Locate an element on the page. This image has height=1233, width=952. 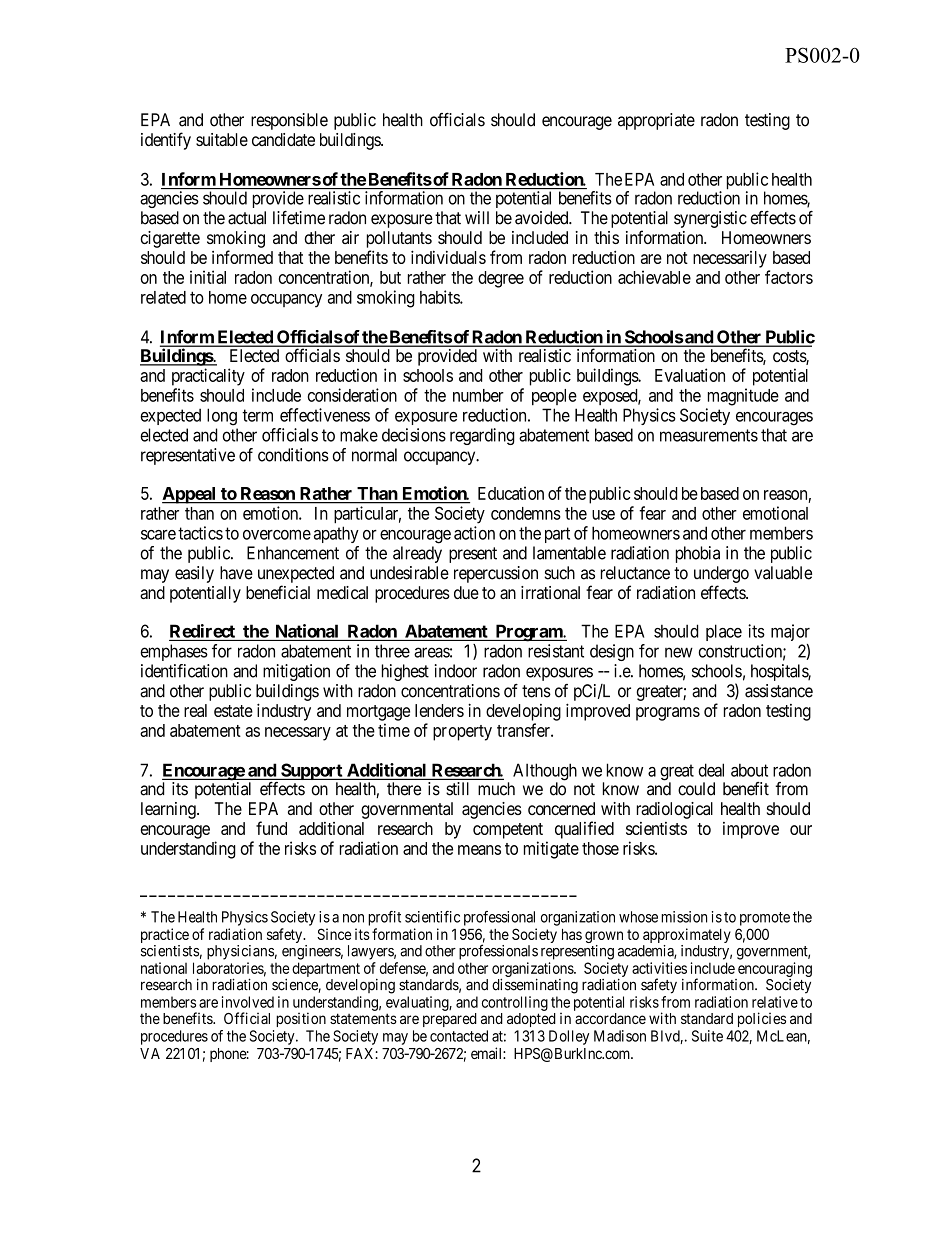
regarding is located at coordinates (482, 436).
